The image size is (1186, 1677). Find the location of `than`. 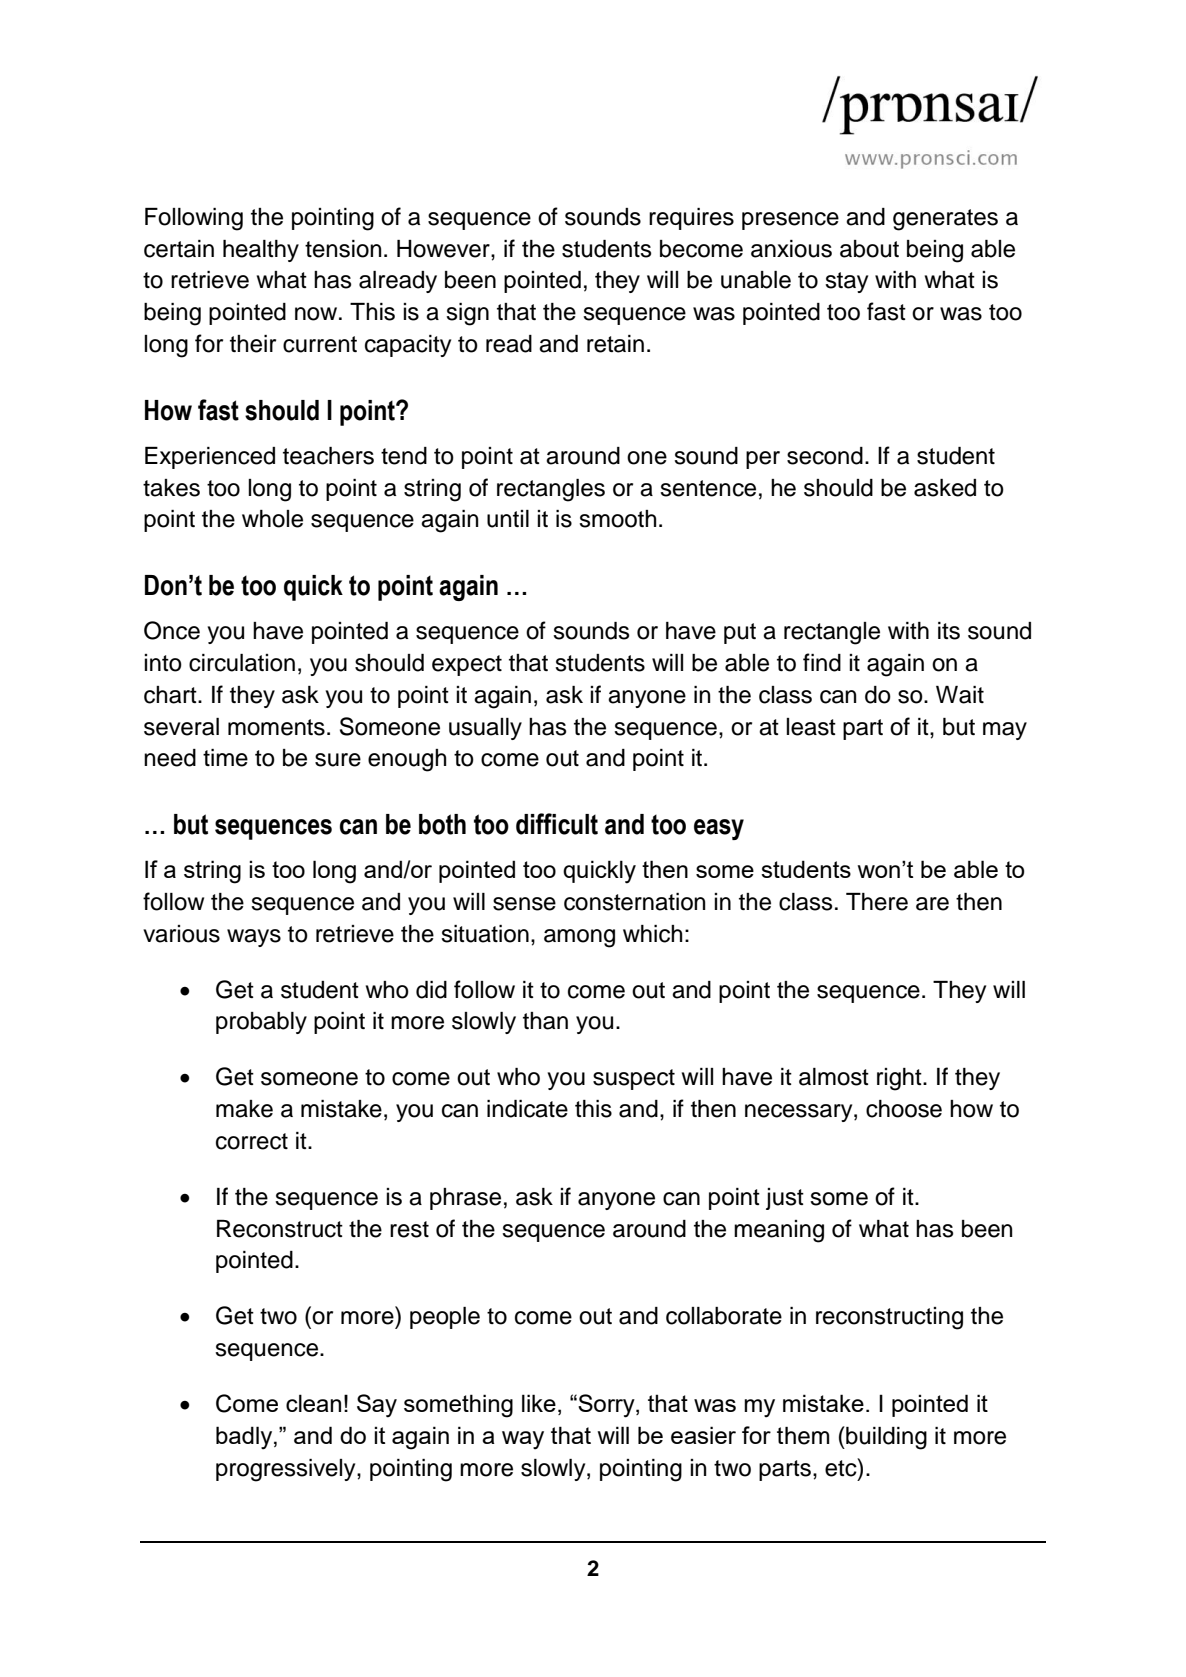

than is located at coordinates (545, 1021).
